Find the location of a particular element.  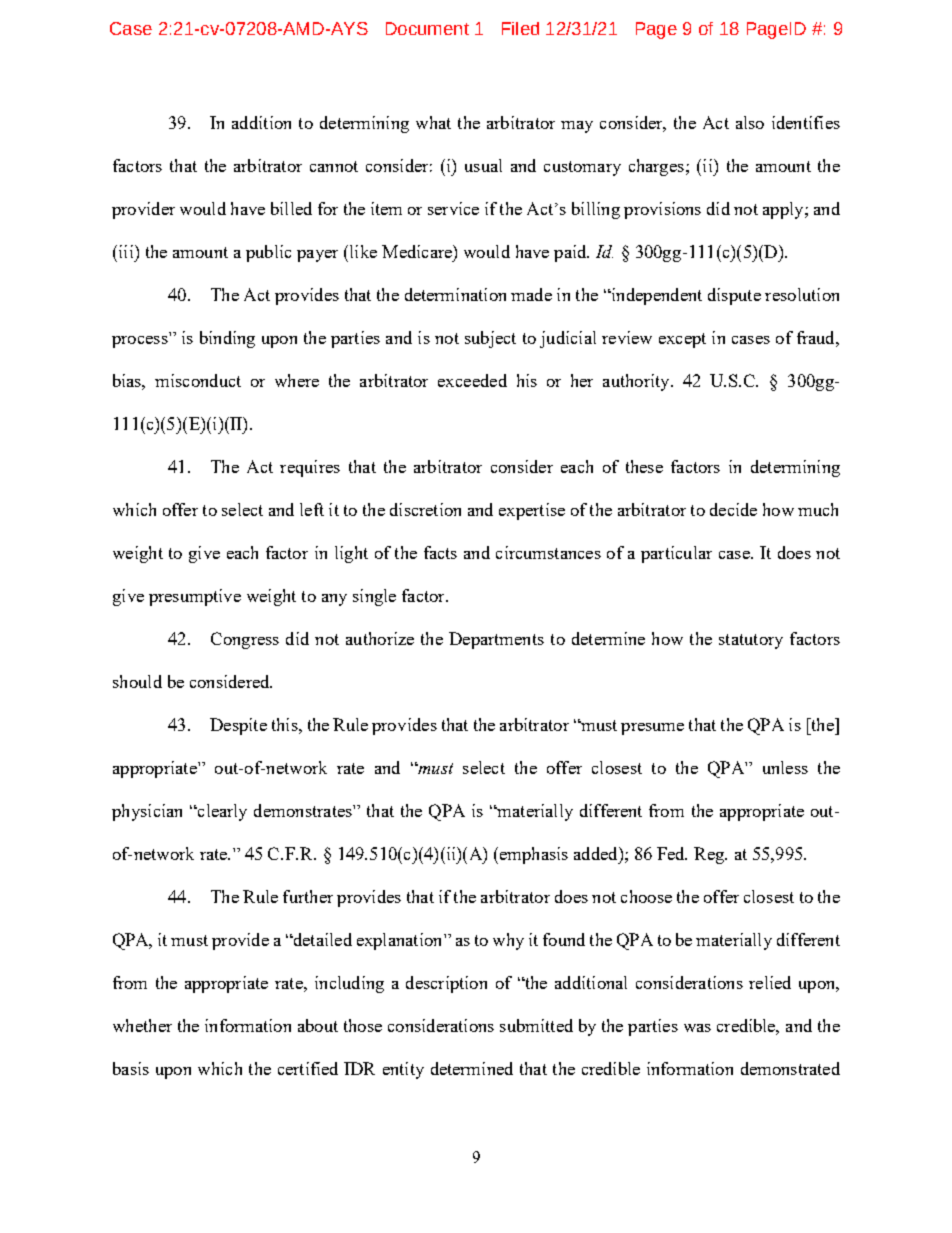

unless is located at coordinates (785, 767).
